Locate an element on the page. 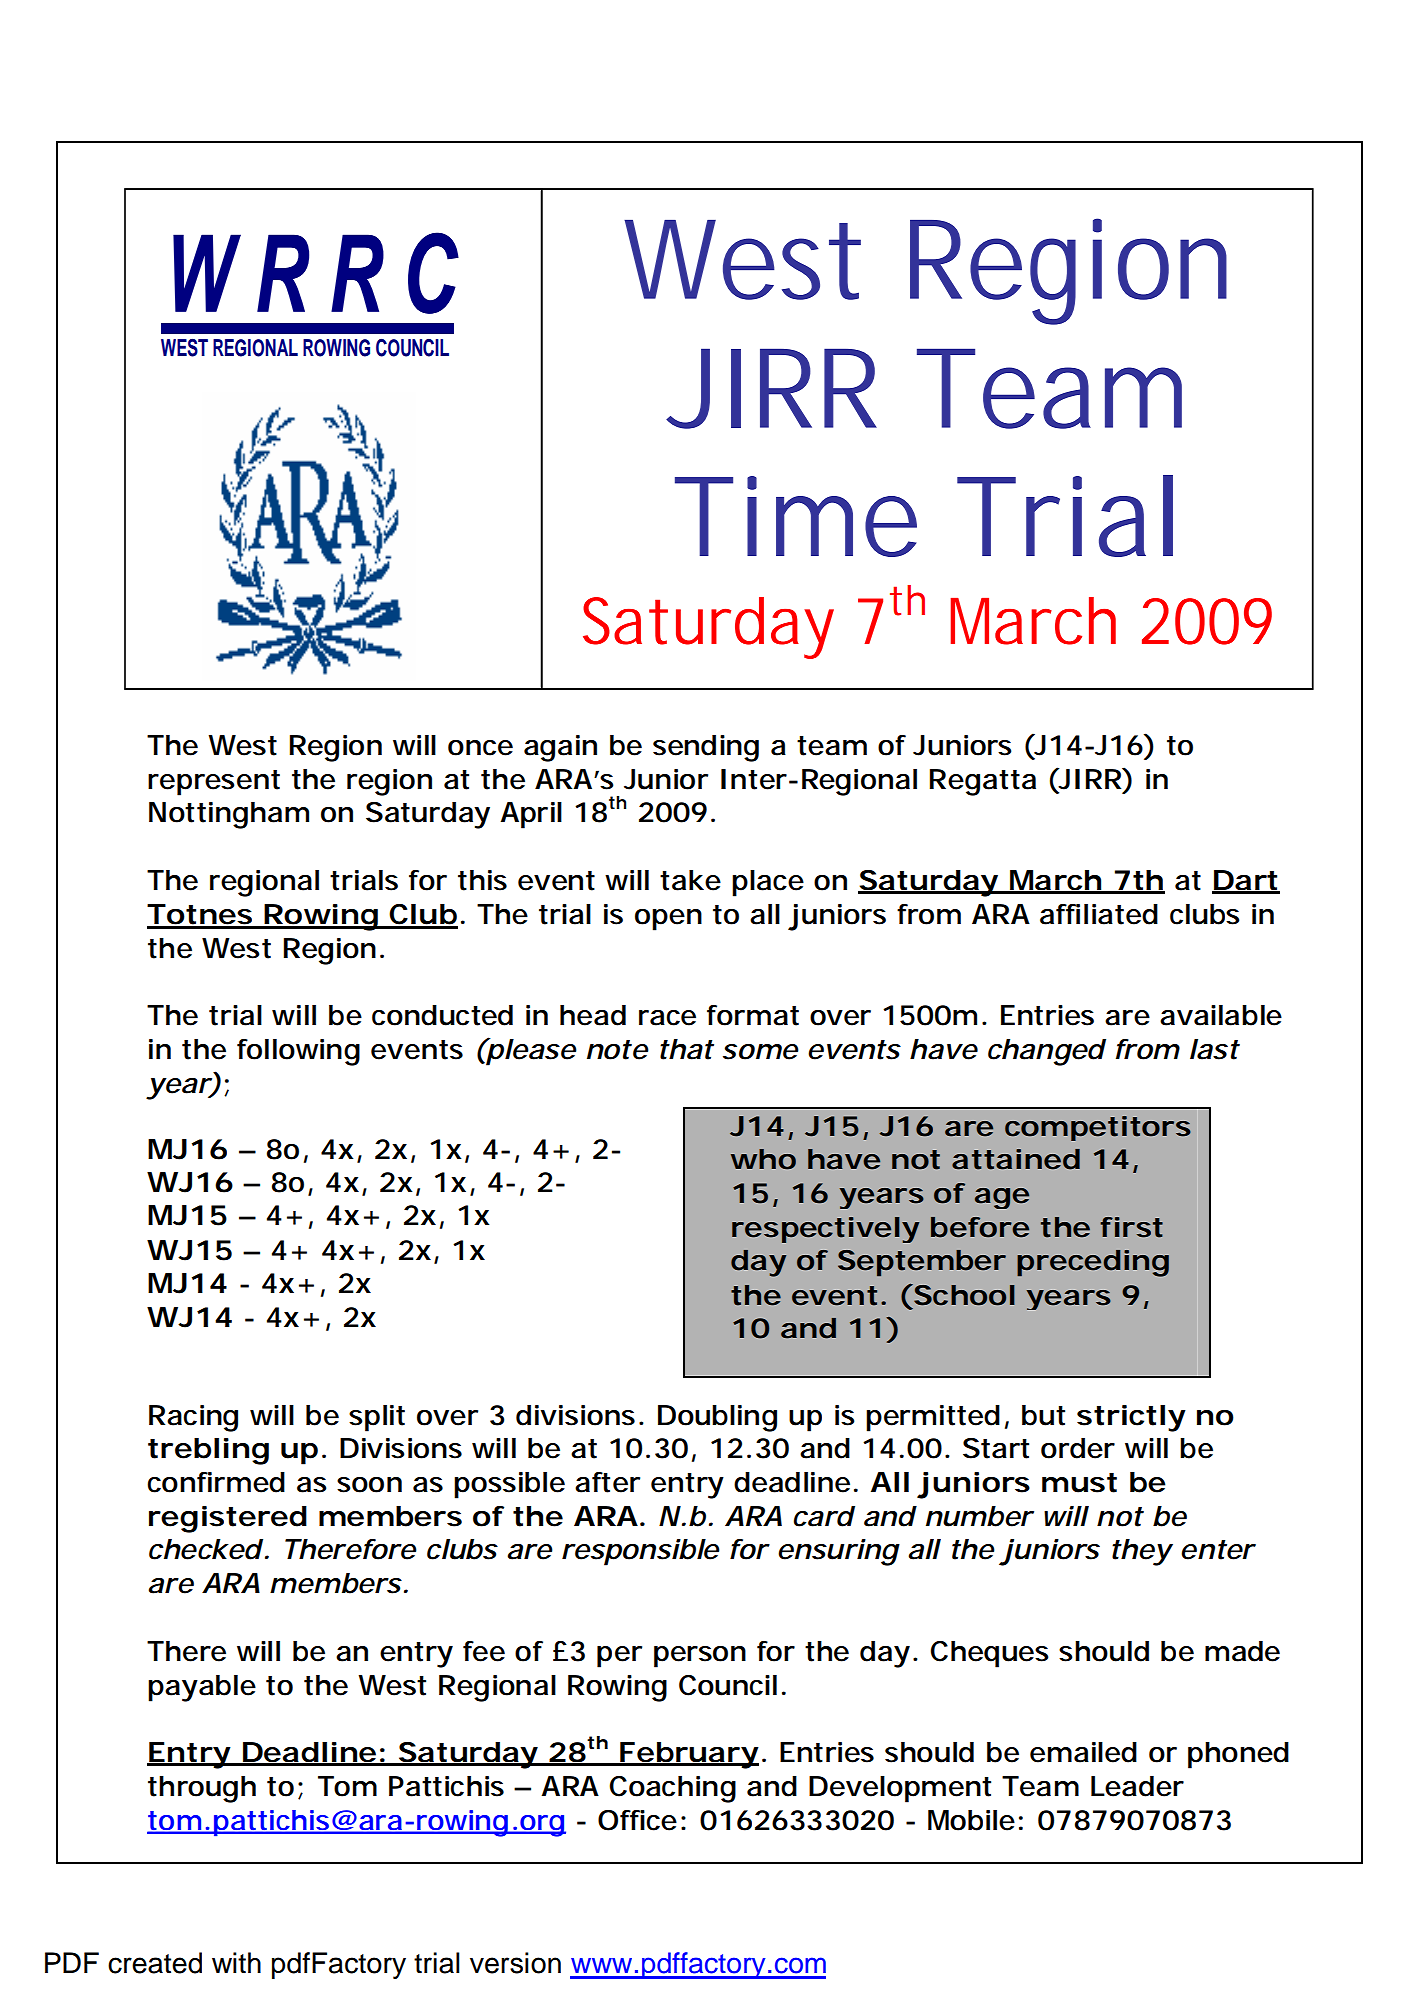 This image has height=2002, width=1415. split is located at coordinates (377, 1418).
